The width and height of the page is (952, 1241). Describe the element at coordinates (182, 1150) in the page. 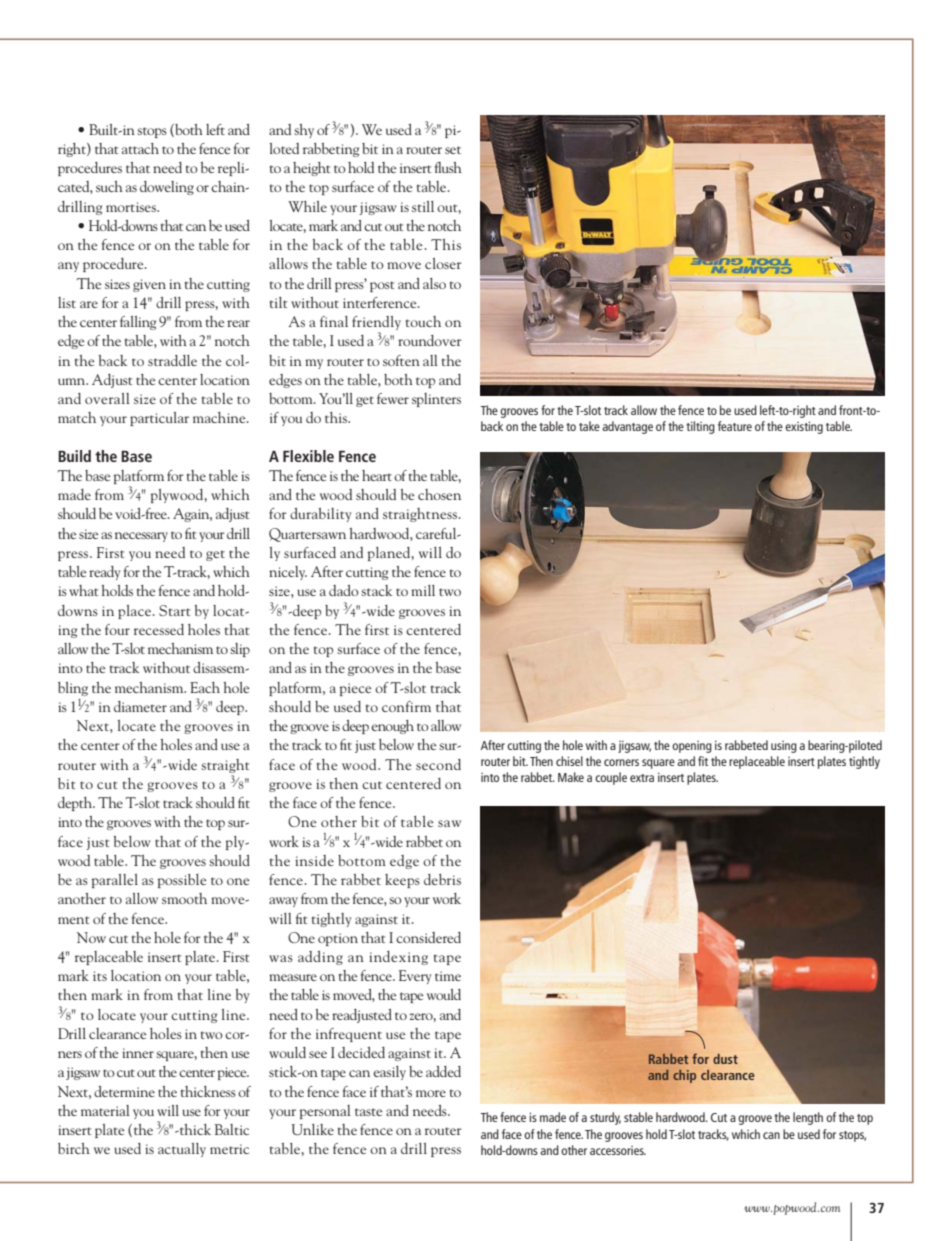

I see `actually` at that location.
